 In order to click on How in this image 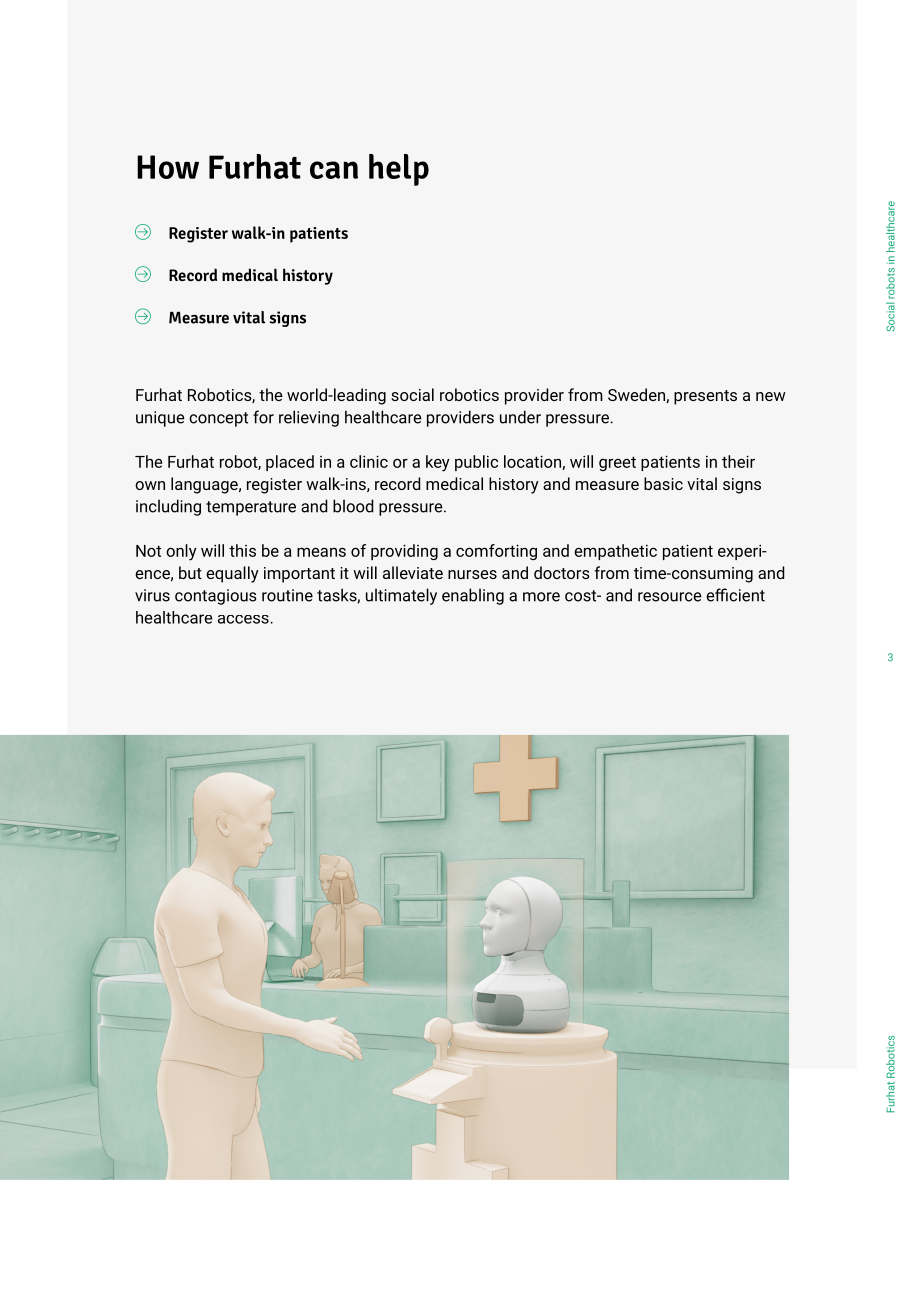, I will do `click(168, 167)`.
